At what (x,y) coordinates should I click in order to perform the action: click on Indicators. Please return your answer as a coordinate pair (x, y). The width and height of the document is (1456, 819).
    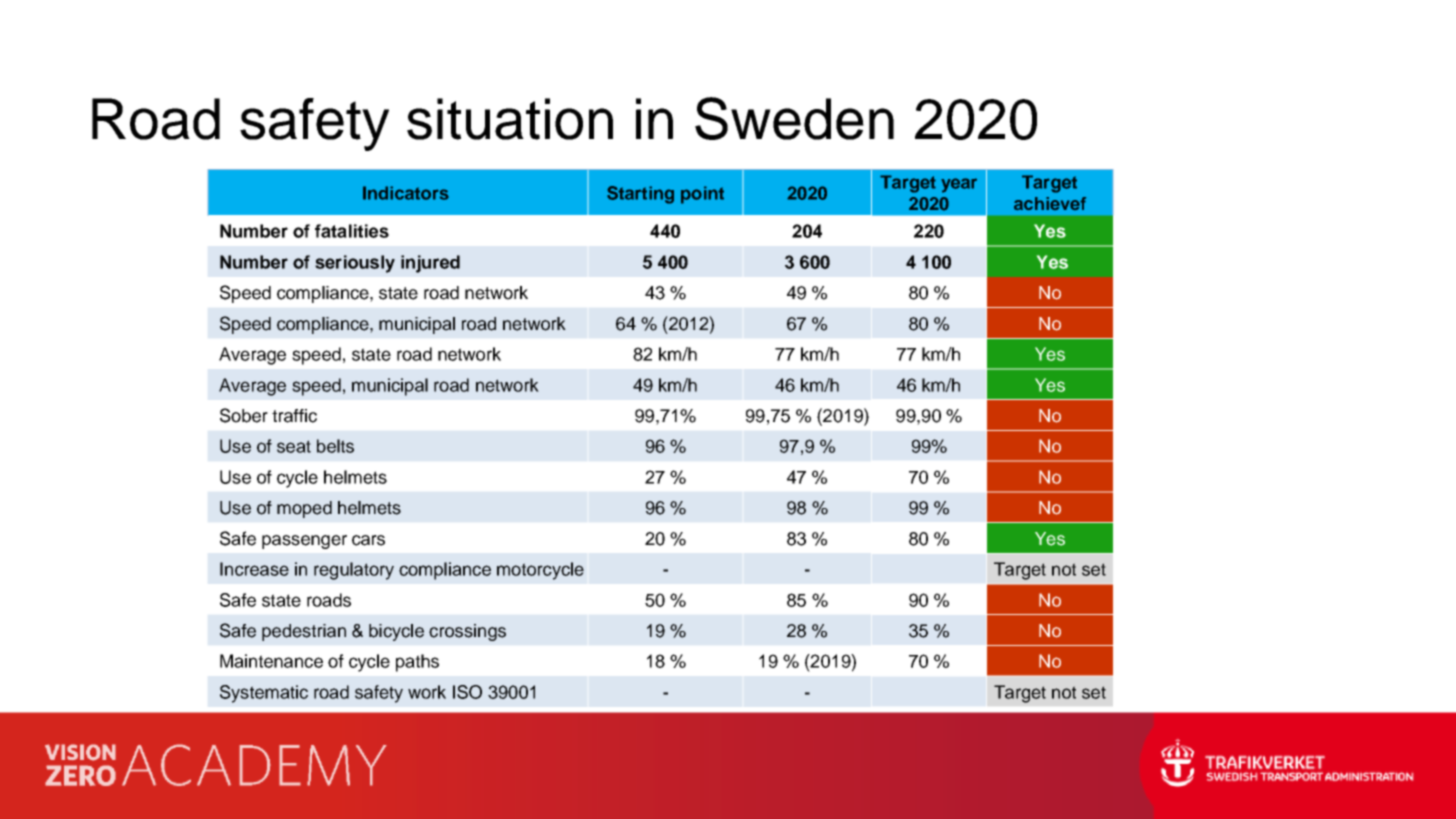
    Looking at the image, I should click on (406, 193).
